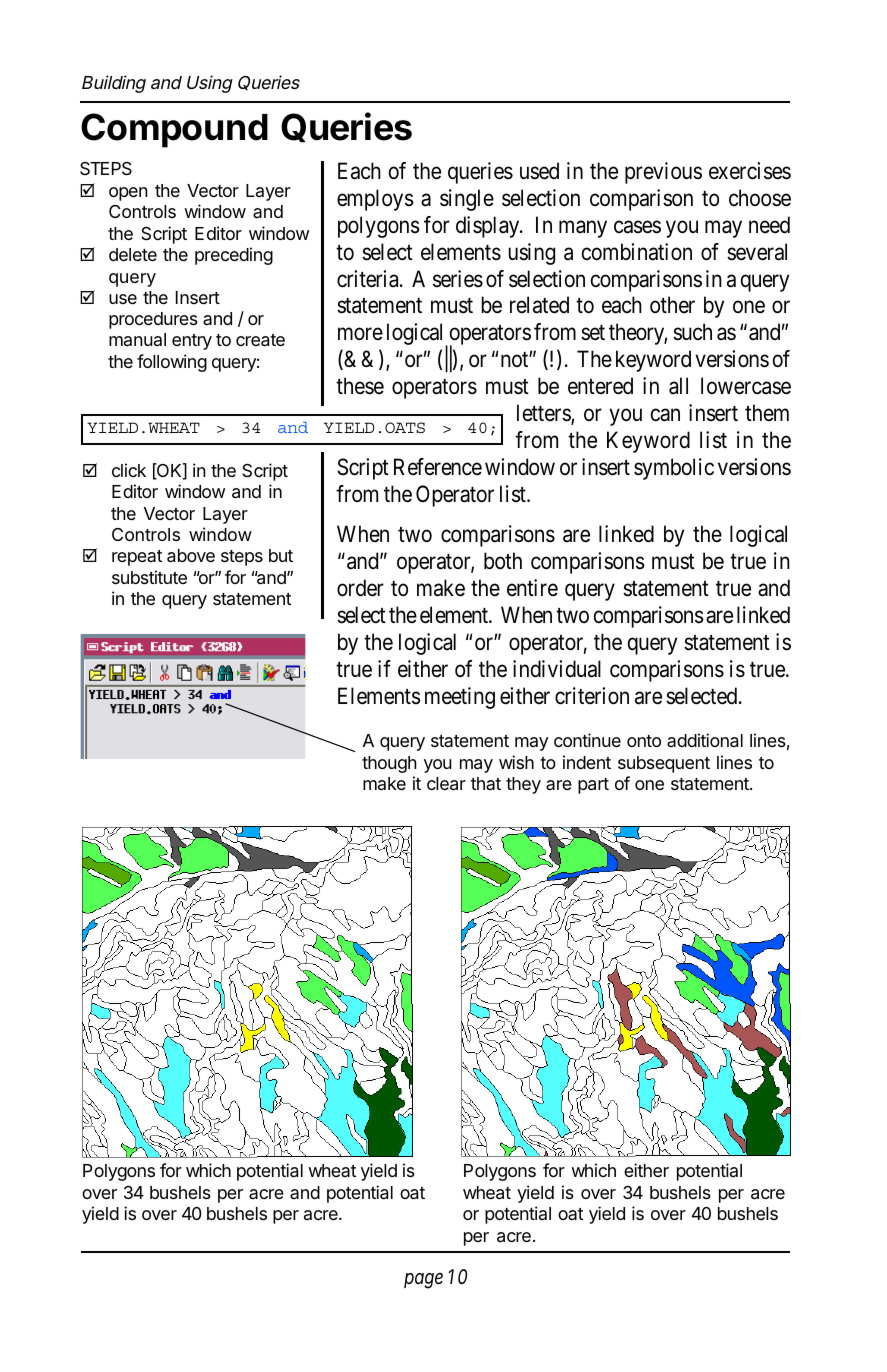 This document has height=1372, width=887. What do you see at coordinates (467, 200) in the document?
I see `single` at bounding box center [467, 200].
